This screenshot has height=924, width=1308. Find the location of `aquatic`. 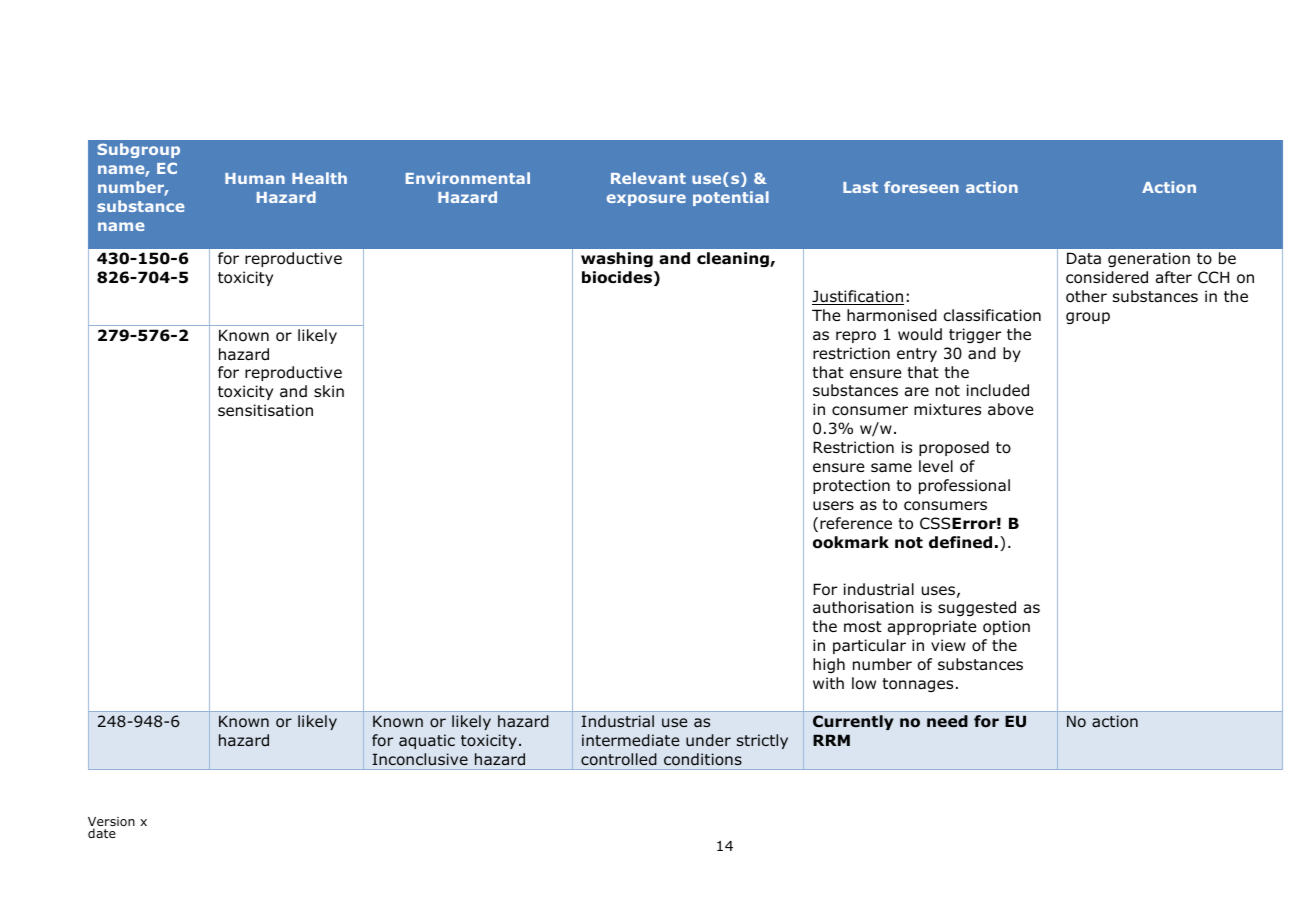

aquatic is located at coordinates (427, 741).
